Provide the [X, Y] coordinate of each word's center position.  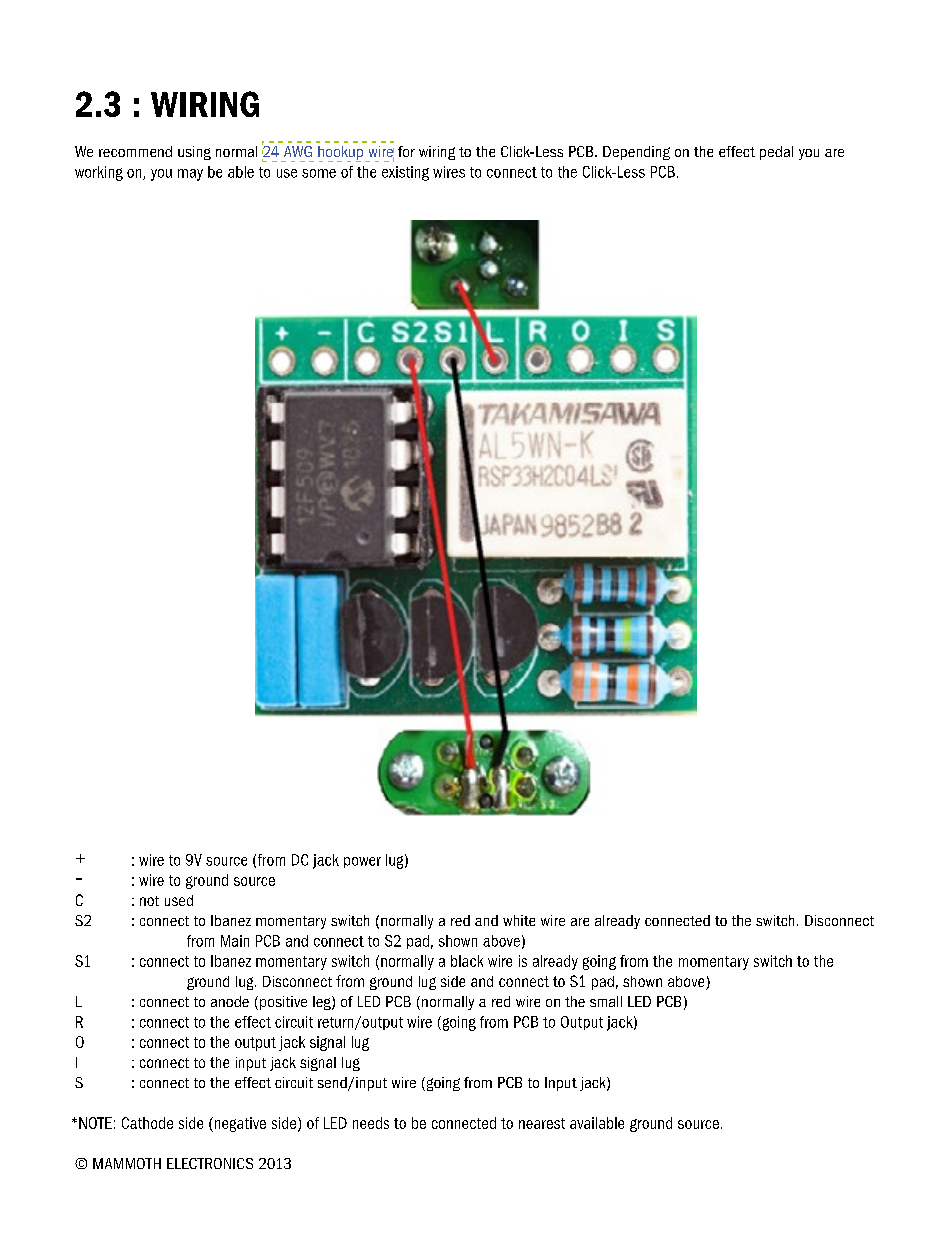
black [467, 961]
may [190, 175]
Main [235, 941]
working [99, 173]
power [362, 862]
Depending [636, 153]
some [319, 173]
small [606, 1001]
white [519, 920]
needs [371, 1123]
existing [405, 173]
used [179, 900]
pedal [776, 153]
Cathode [147, 1123]
